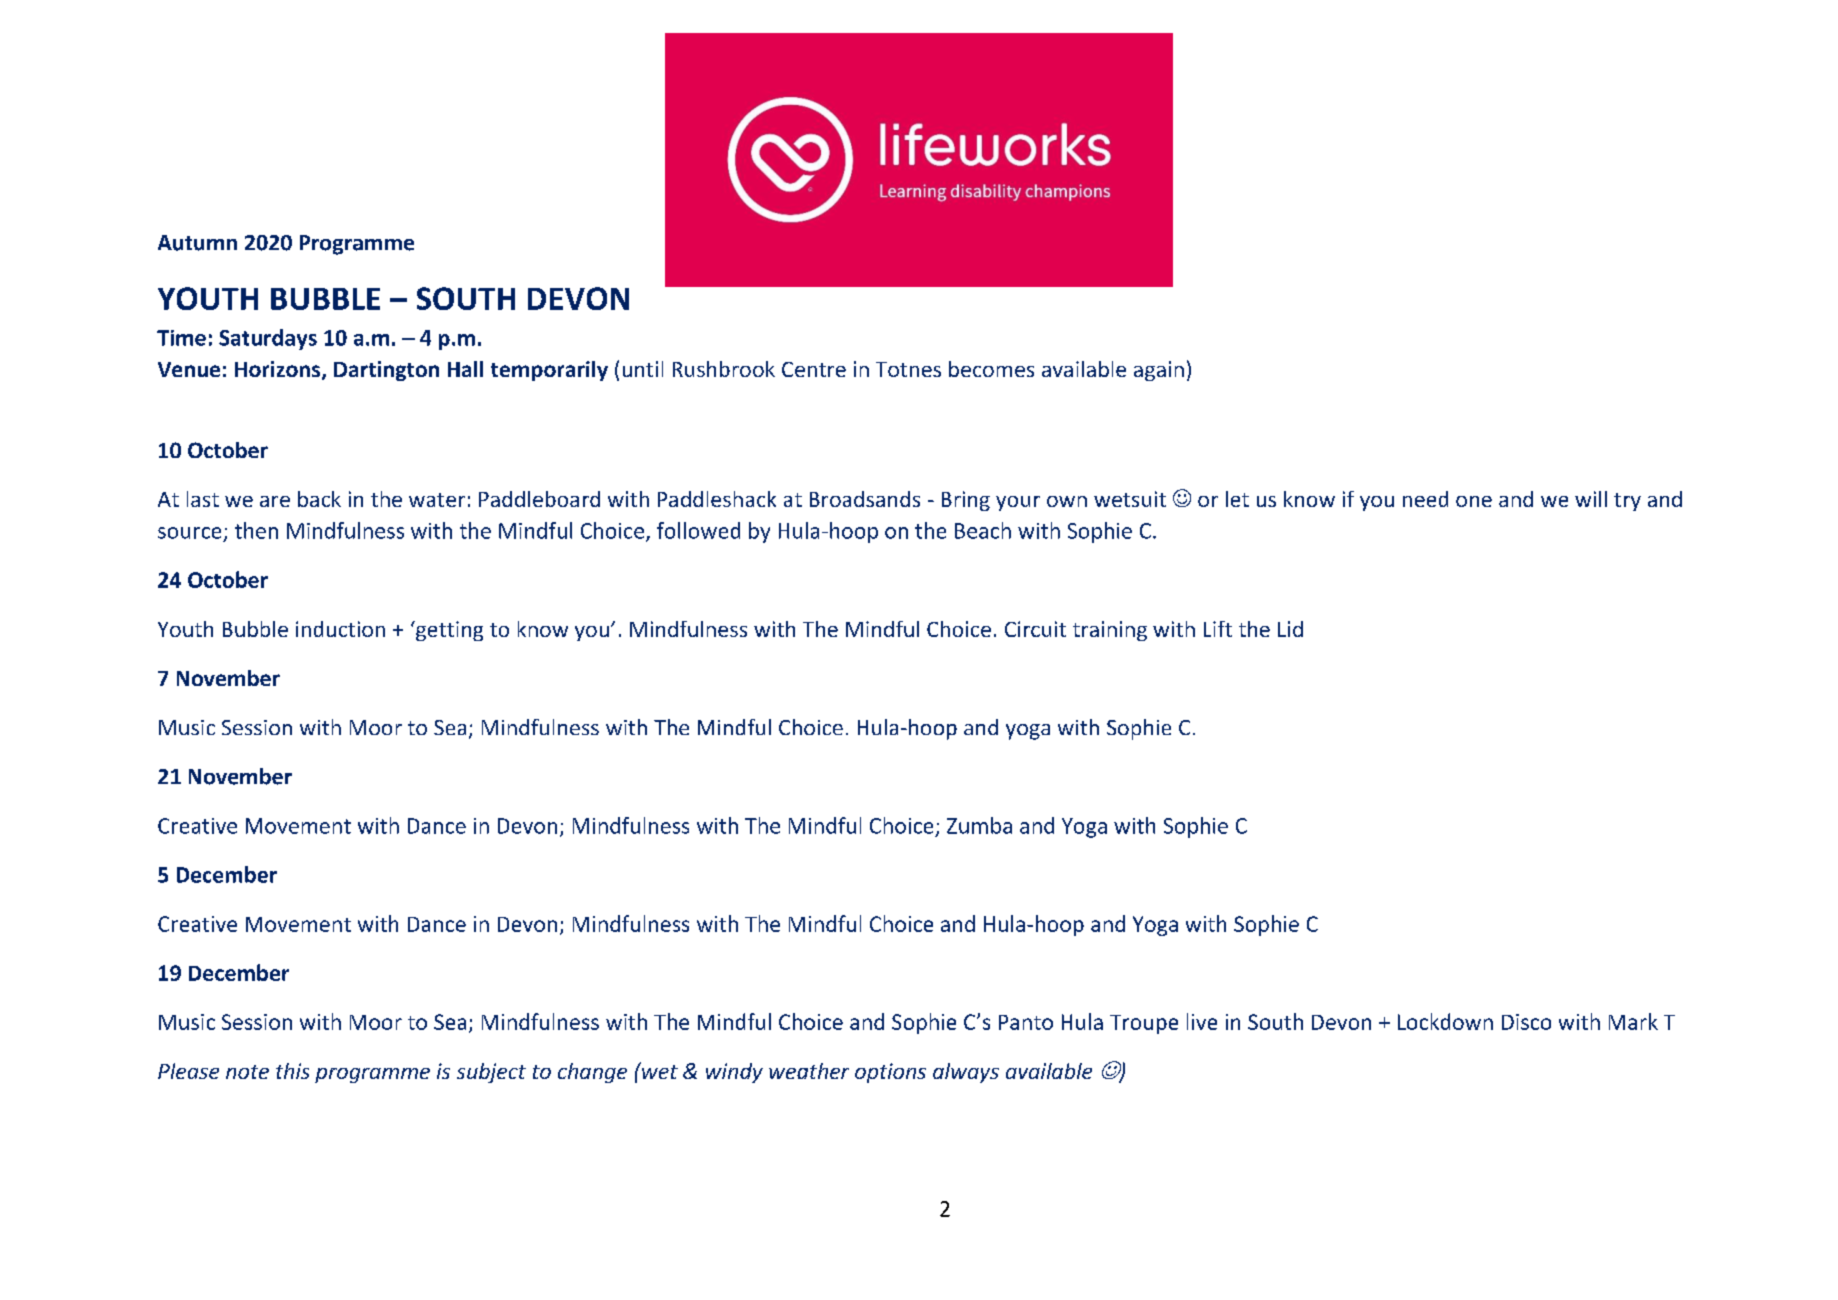 The height and width of the page is (1300, 1838). Describe the element at coordinates (1474, 501) in the page. I see `one` at that location.
